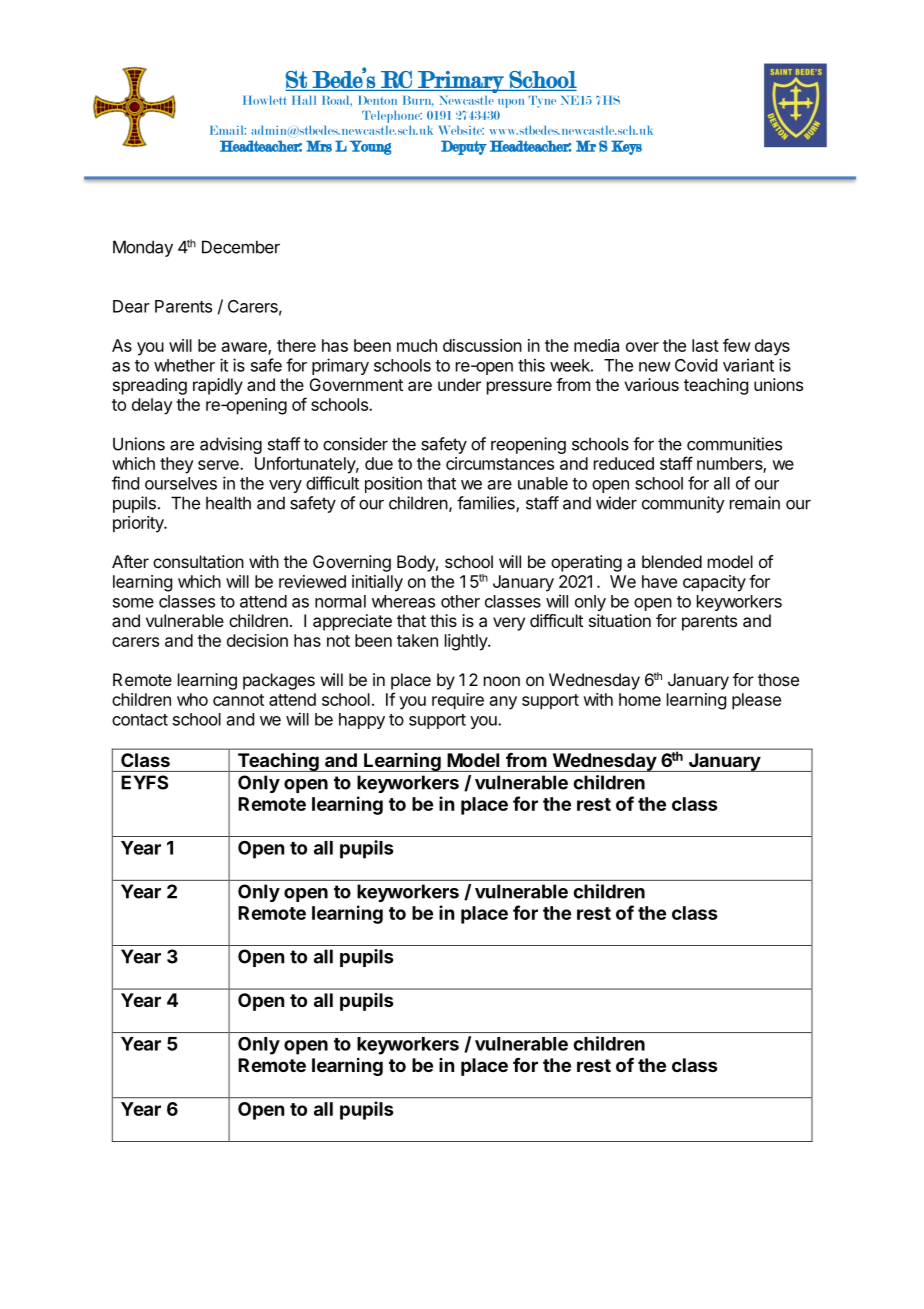 The image size is (924, 1309). Describe the element at coordinates (458, 701) in the page. I see `require` at that location.
